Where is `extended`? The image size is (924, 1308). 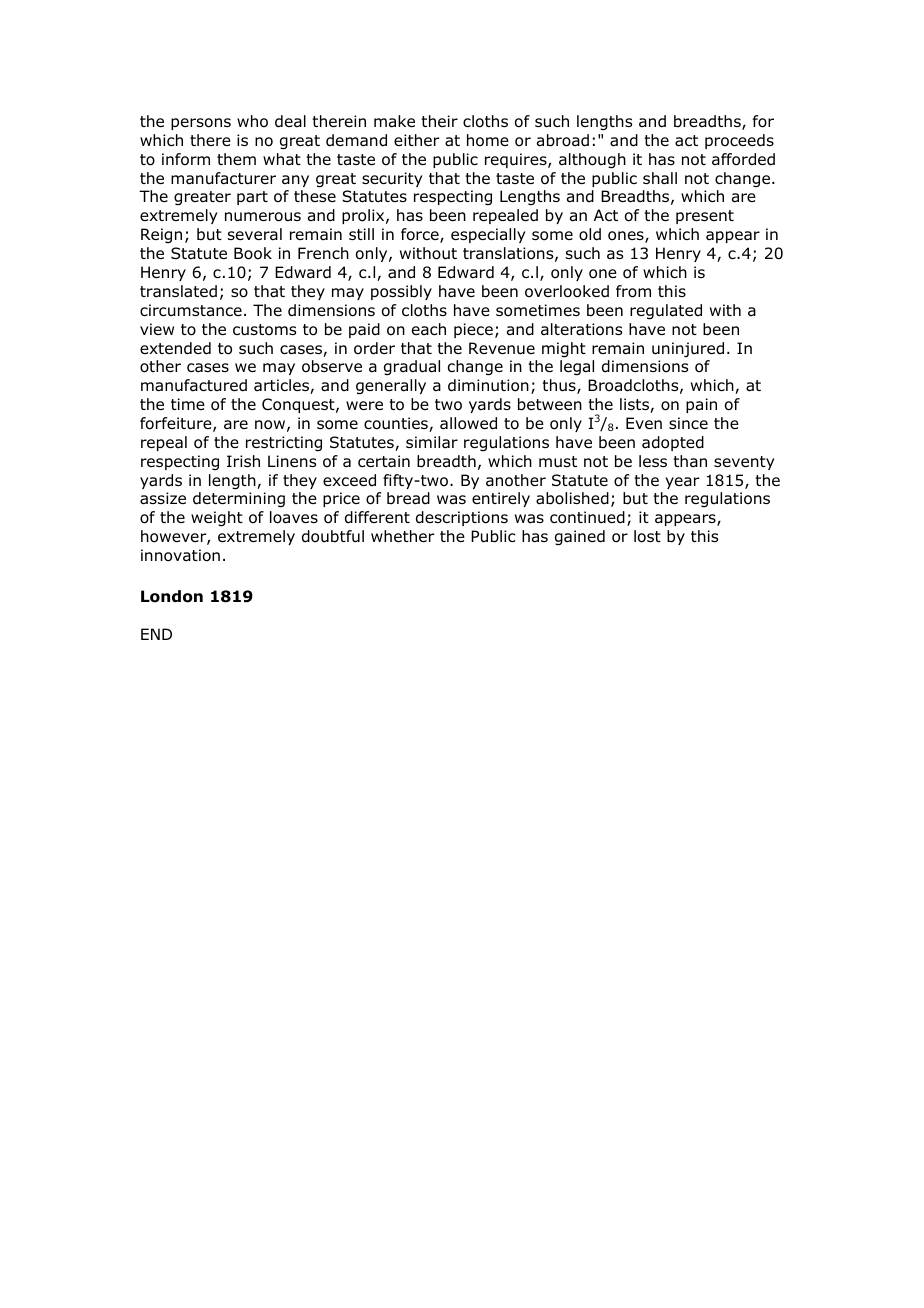 extended is located at coordinates (175, 348).
